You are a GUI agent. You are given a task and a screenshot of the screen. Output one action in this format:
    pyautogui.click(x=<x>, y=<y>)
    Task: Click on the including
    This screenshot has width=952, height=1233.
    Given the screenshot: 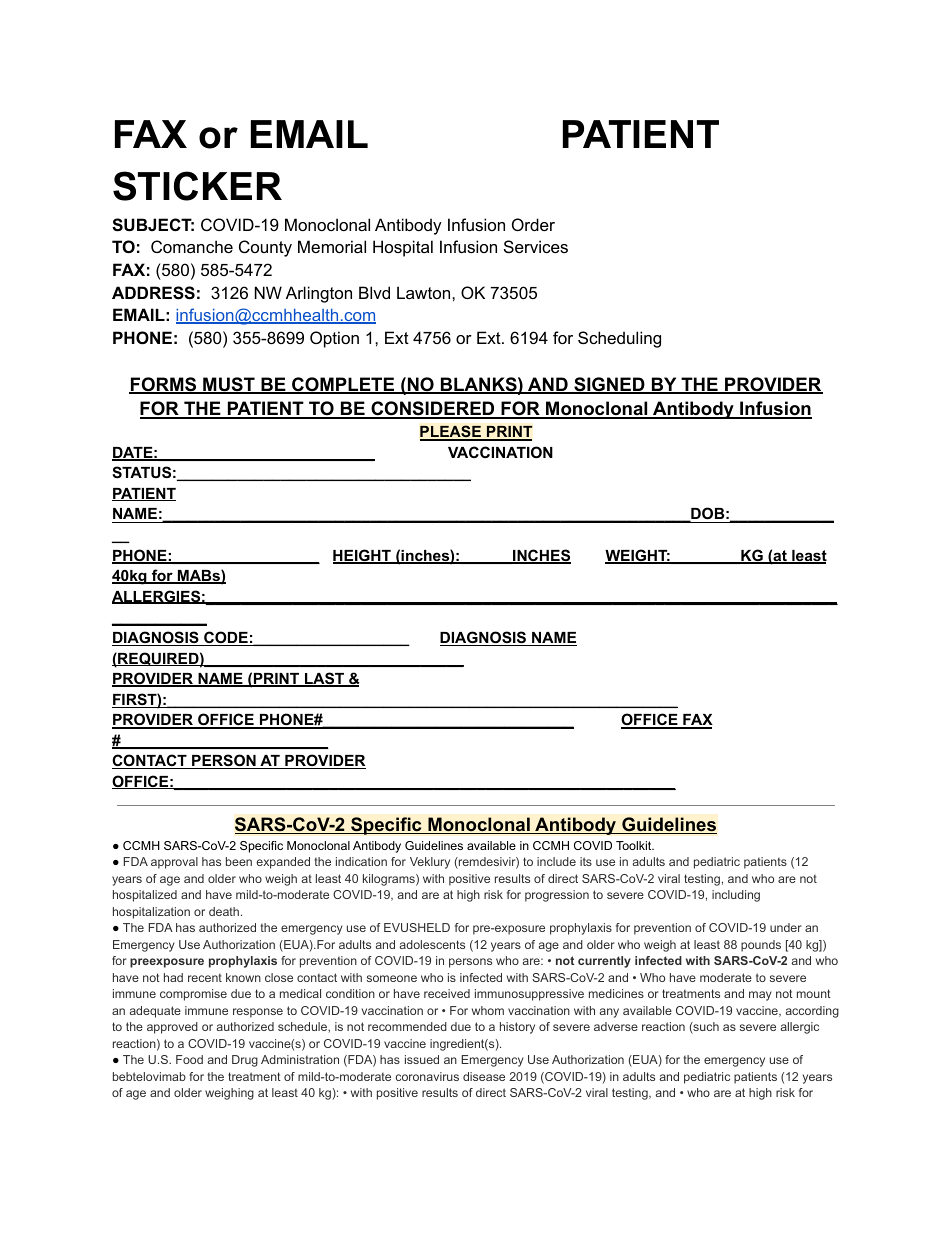 What is the action you would take?
    pyautogui.click(x=736, y=896)
